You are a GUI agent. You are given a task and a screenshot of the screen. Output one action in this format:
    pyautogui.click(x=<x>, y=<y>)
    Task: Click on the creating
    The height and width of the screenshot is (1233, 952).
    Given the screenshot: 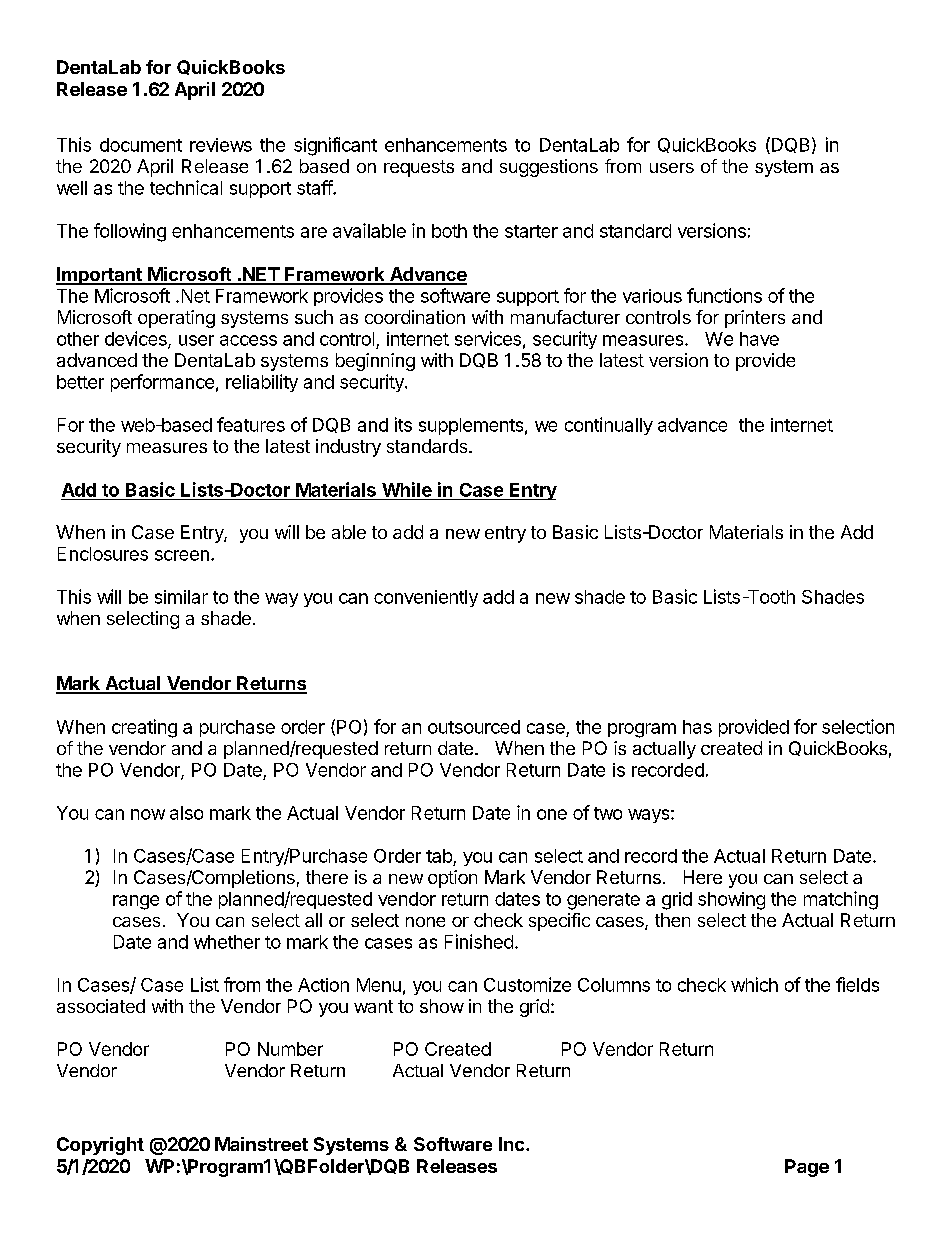 What is the action you would take?
    pyautogui.click(x=144, y=728)
